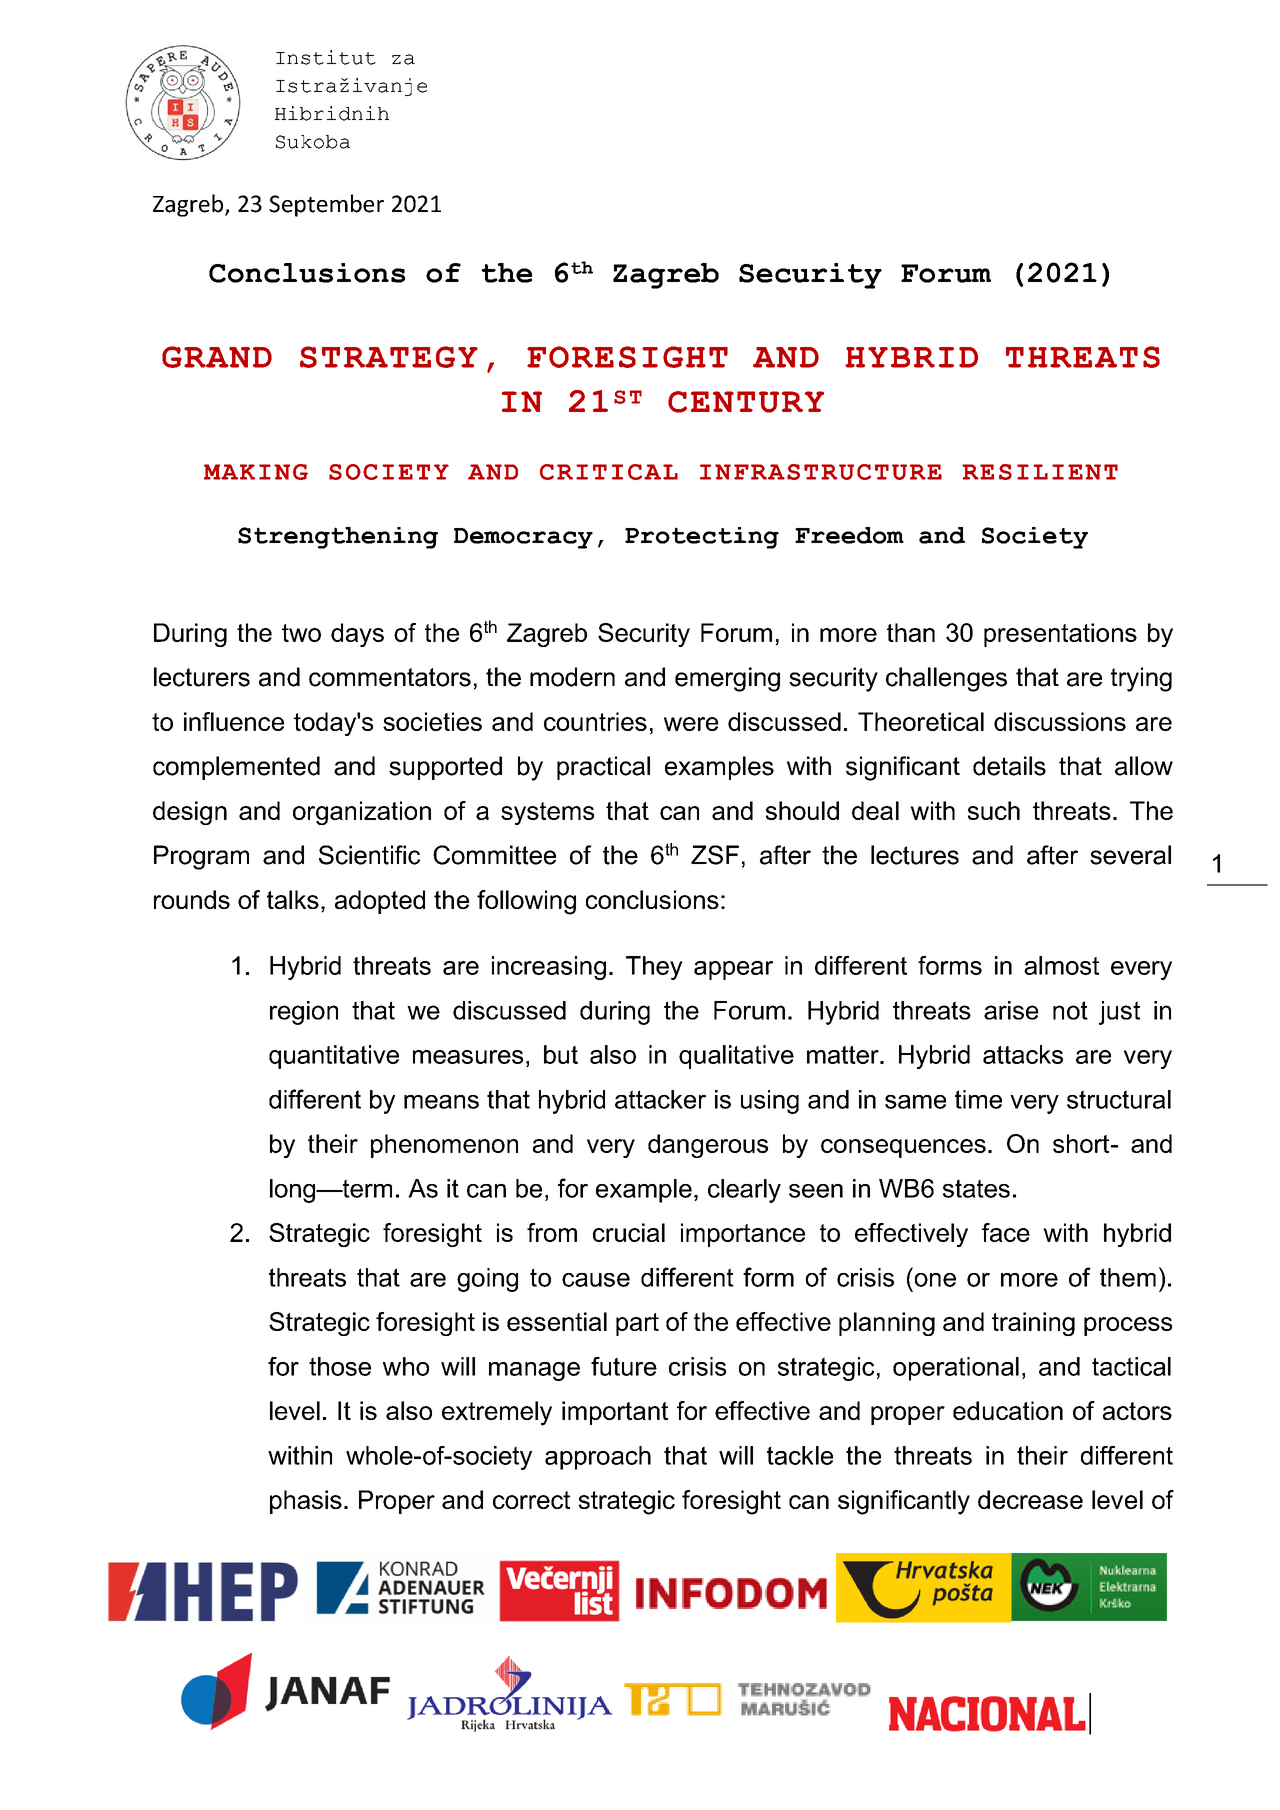  What do you see at coordinates (598, 1458) in the page?
I see `approach` at bounding box center [598, 1458].
